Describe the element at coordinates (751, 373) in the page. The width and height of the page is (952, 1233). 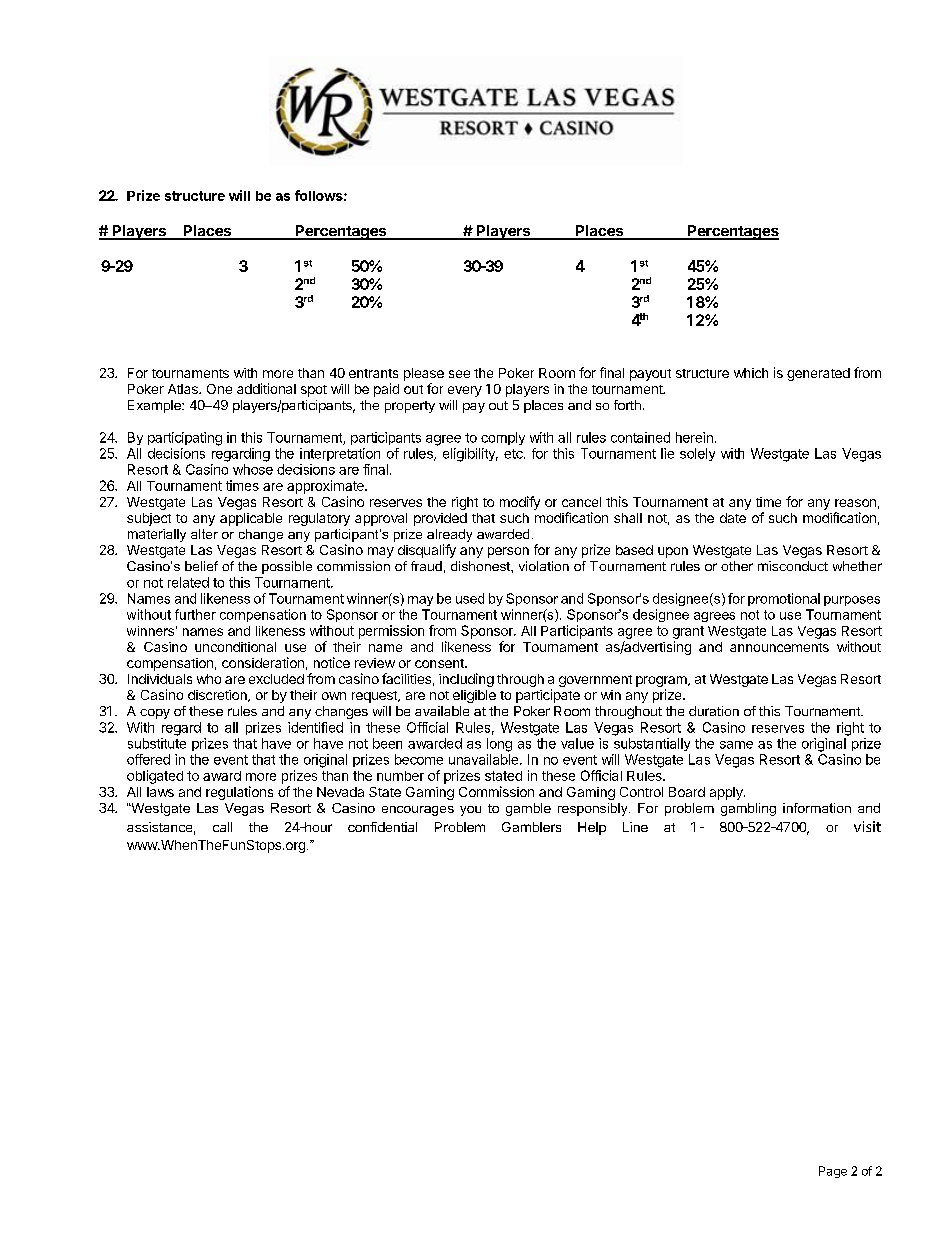
I see `which` at that location.
